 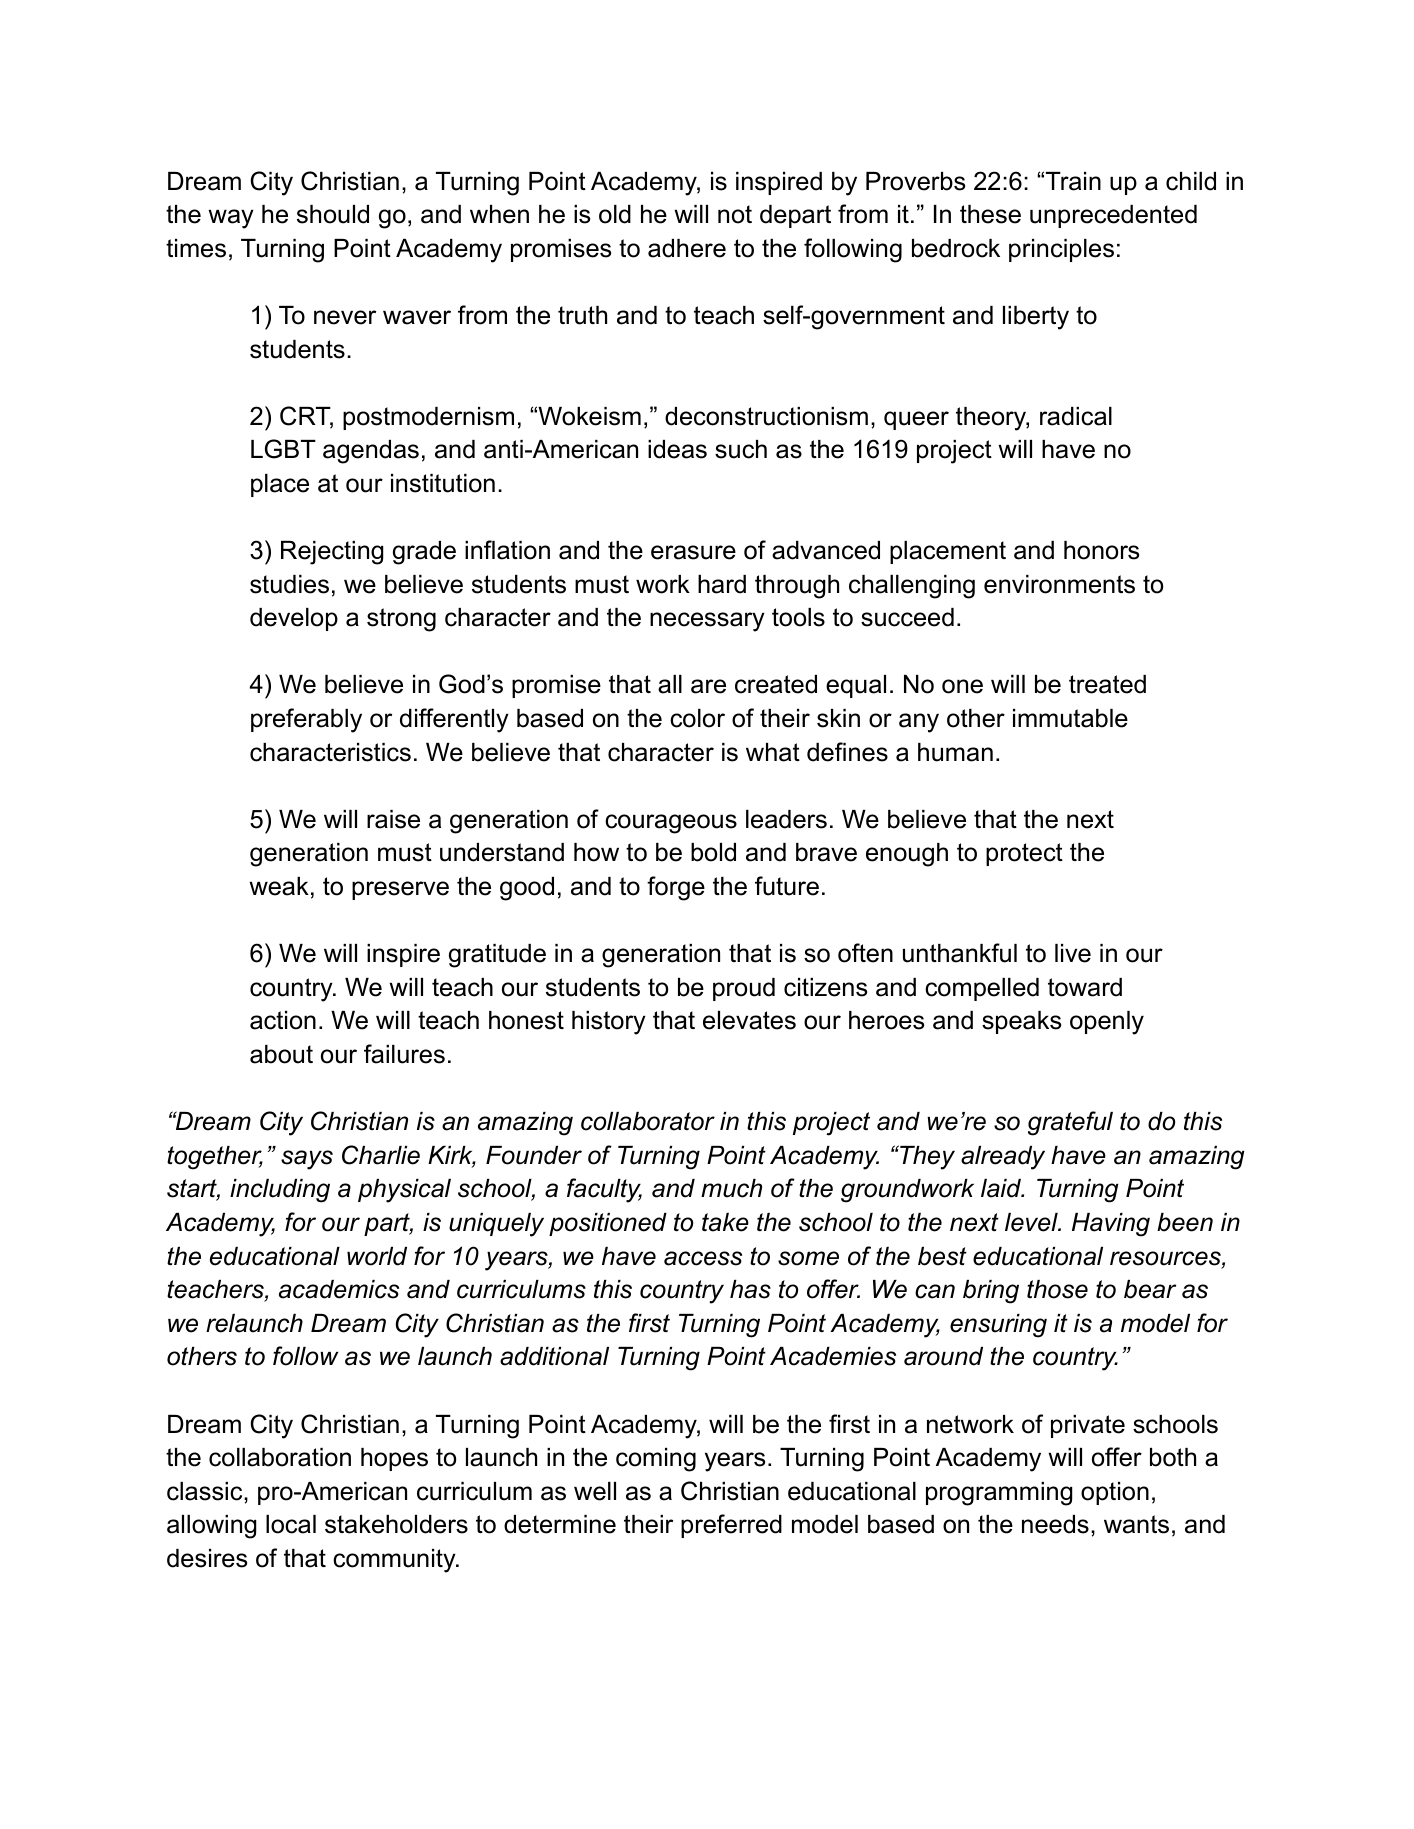 I want to click on principles, so click(x=1061, y=250).
